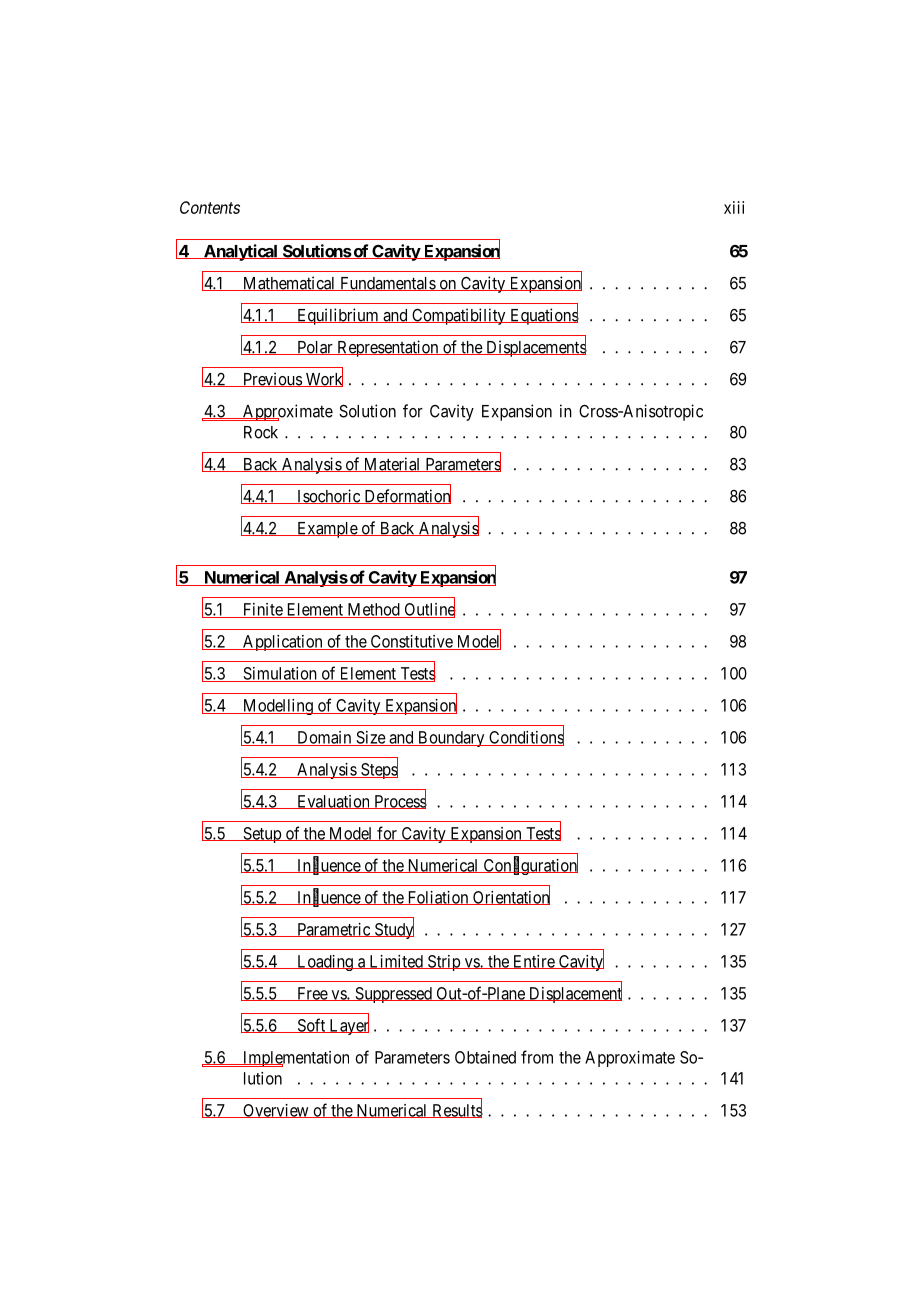  Describe the element at coordinates (525, 737) in the document. I see `Conditions` at that location.
